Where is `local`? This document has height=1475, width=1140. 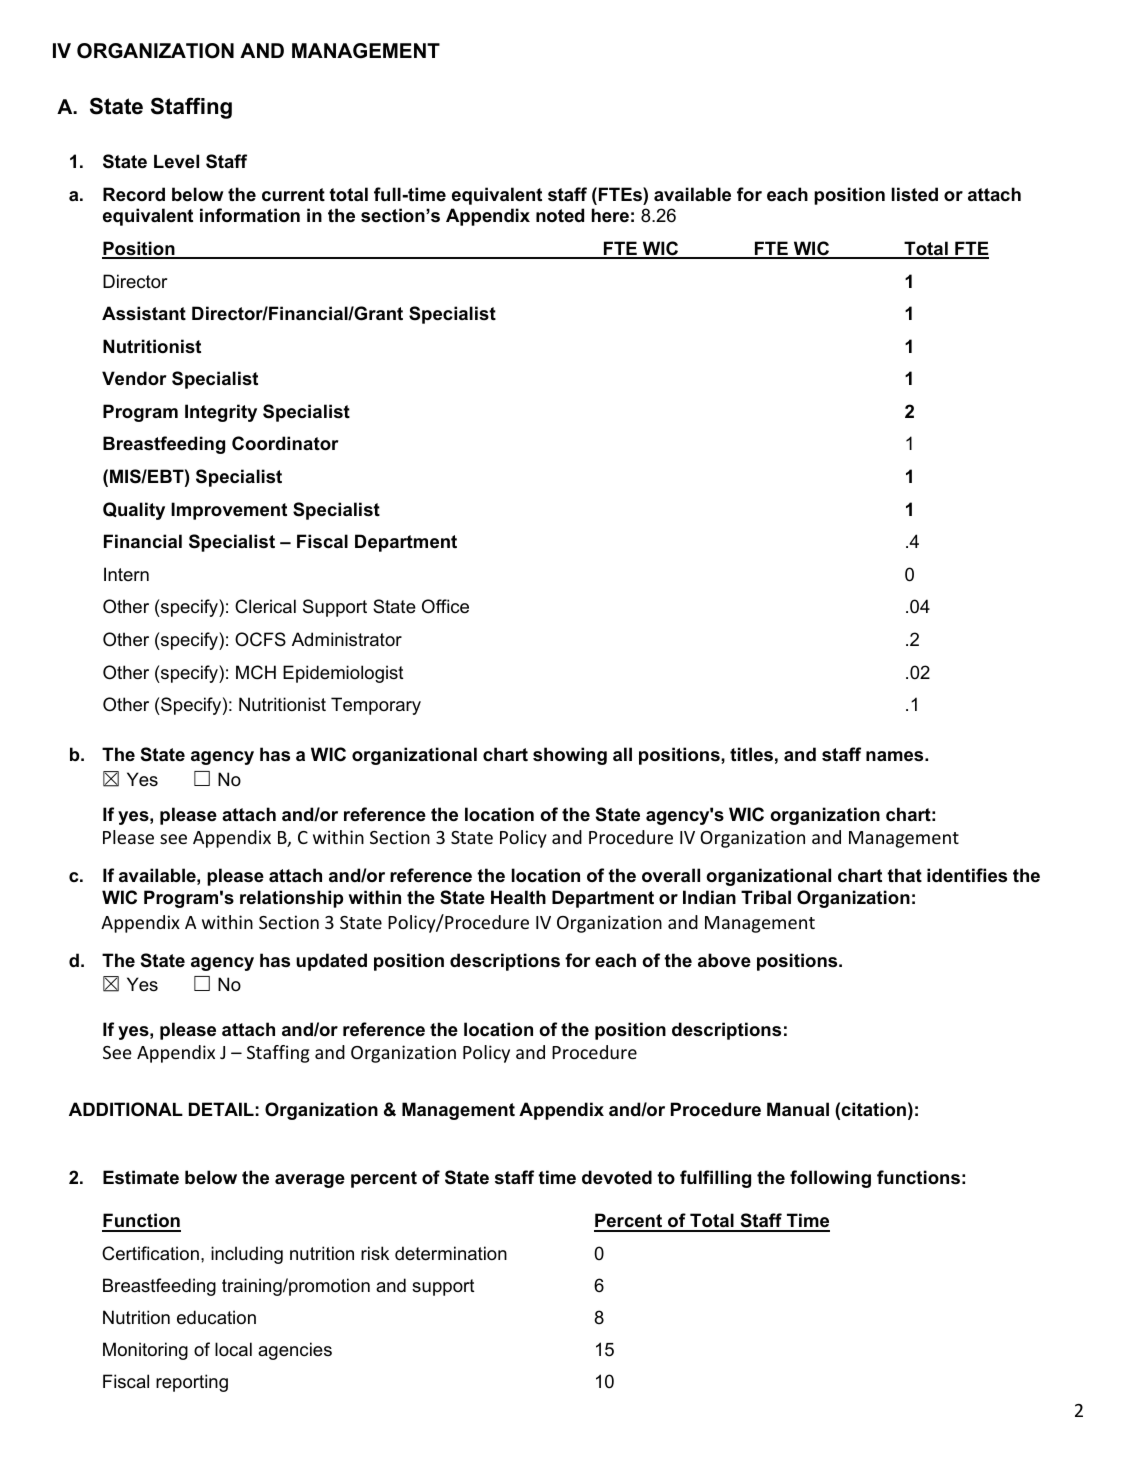
local is located at coordinates (233, 1349).
